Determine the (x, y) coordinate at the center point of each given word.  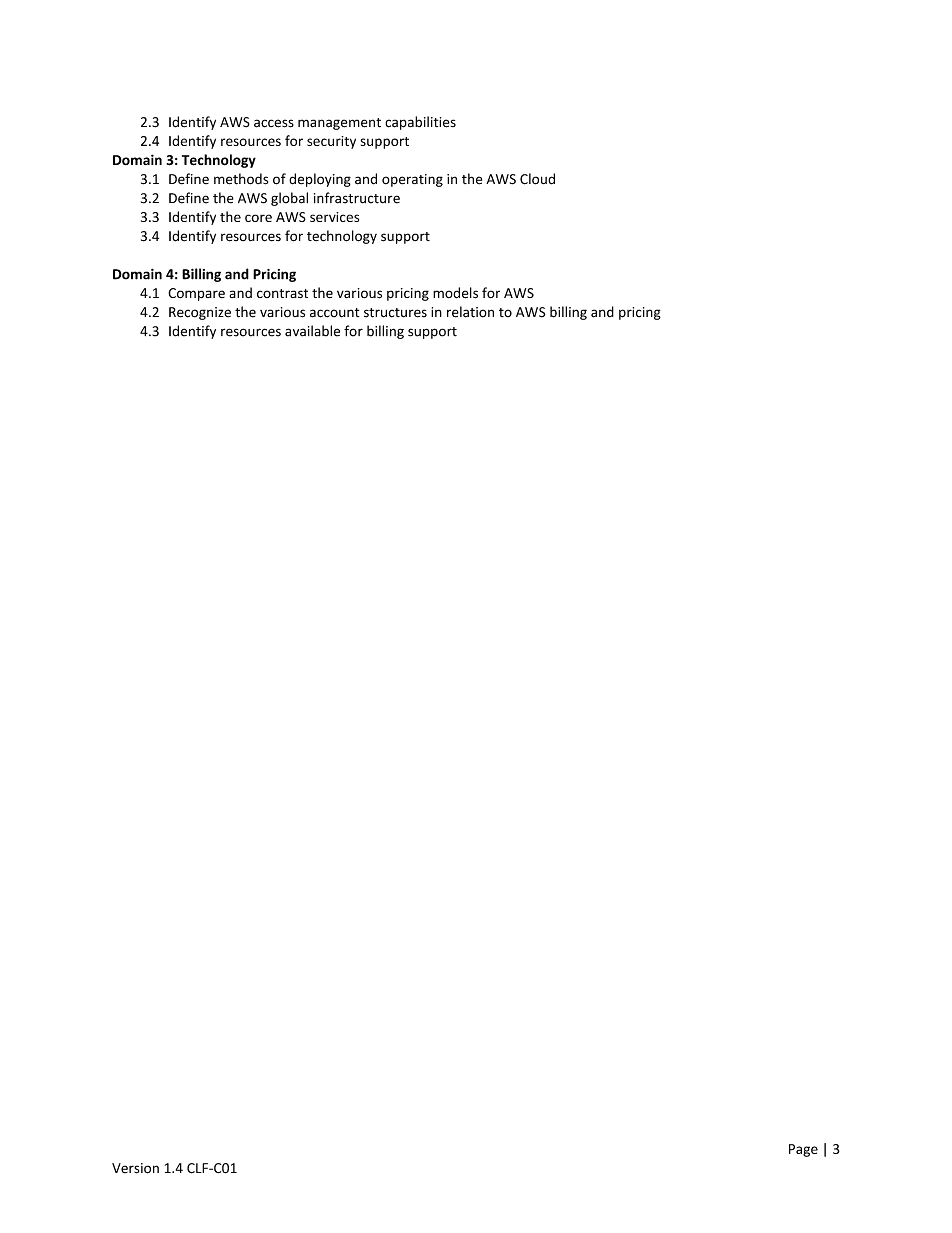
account (335, 313)
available (312, 331)
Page (803, 1150)
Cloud (537, 179)
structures (395, 313)
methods (241, 179)
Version (135, 1168)
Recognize (200, 313)
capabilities (420, 123)
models (455, 293)
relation (470, 312)
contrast (282, 293)
